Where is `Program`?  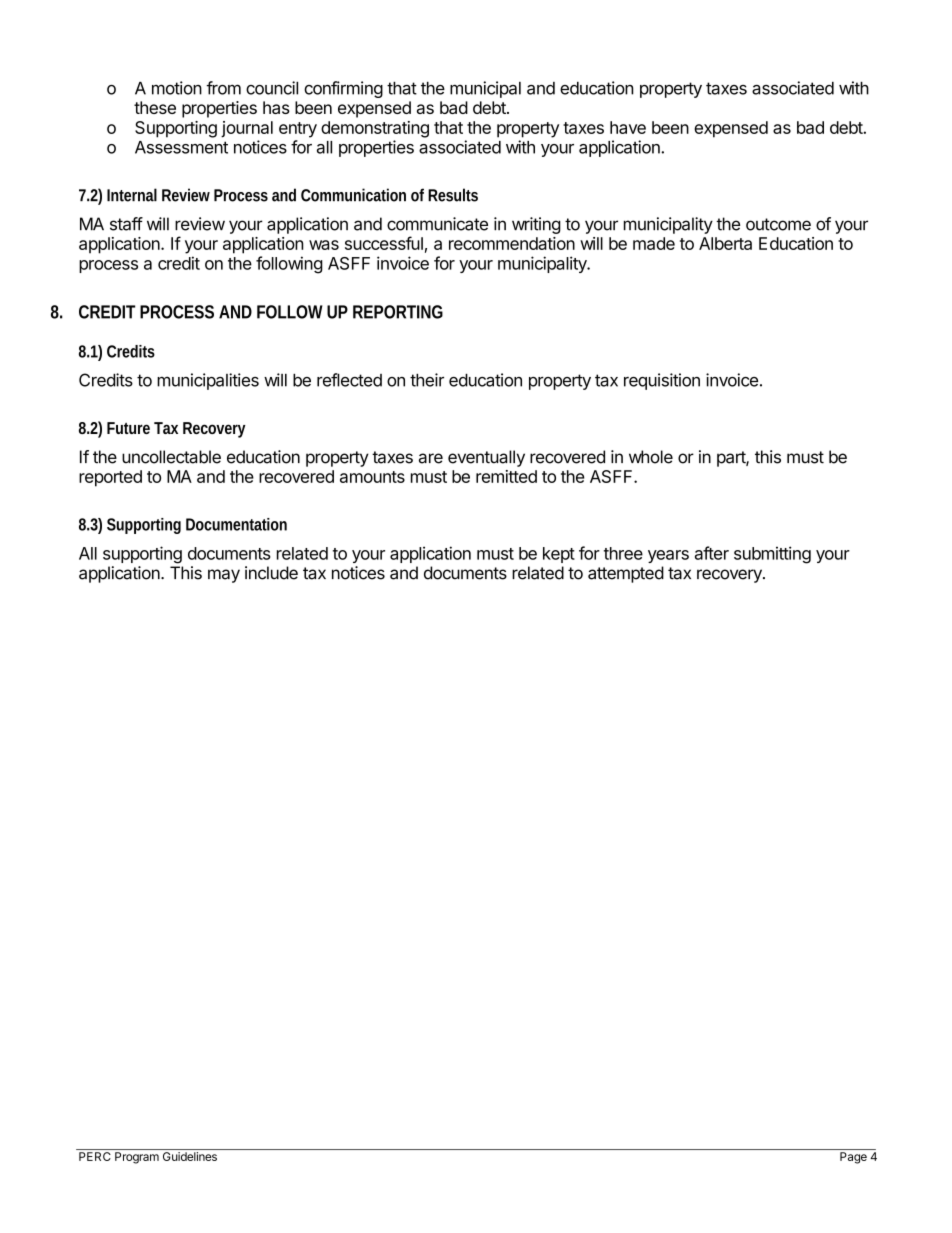
Program is located at coordinates (137, 1158).
